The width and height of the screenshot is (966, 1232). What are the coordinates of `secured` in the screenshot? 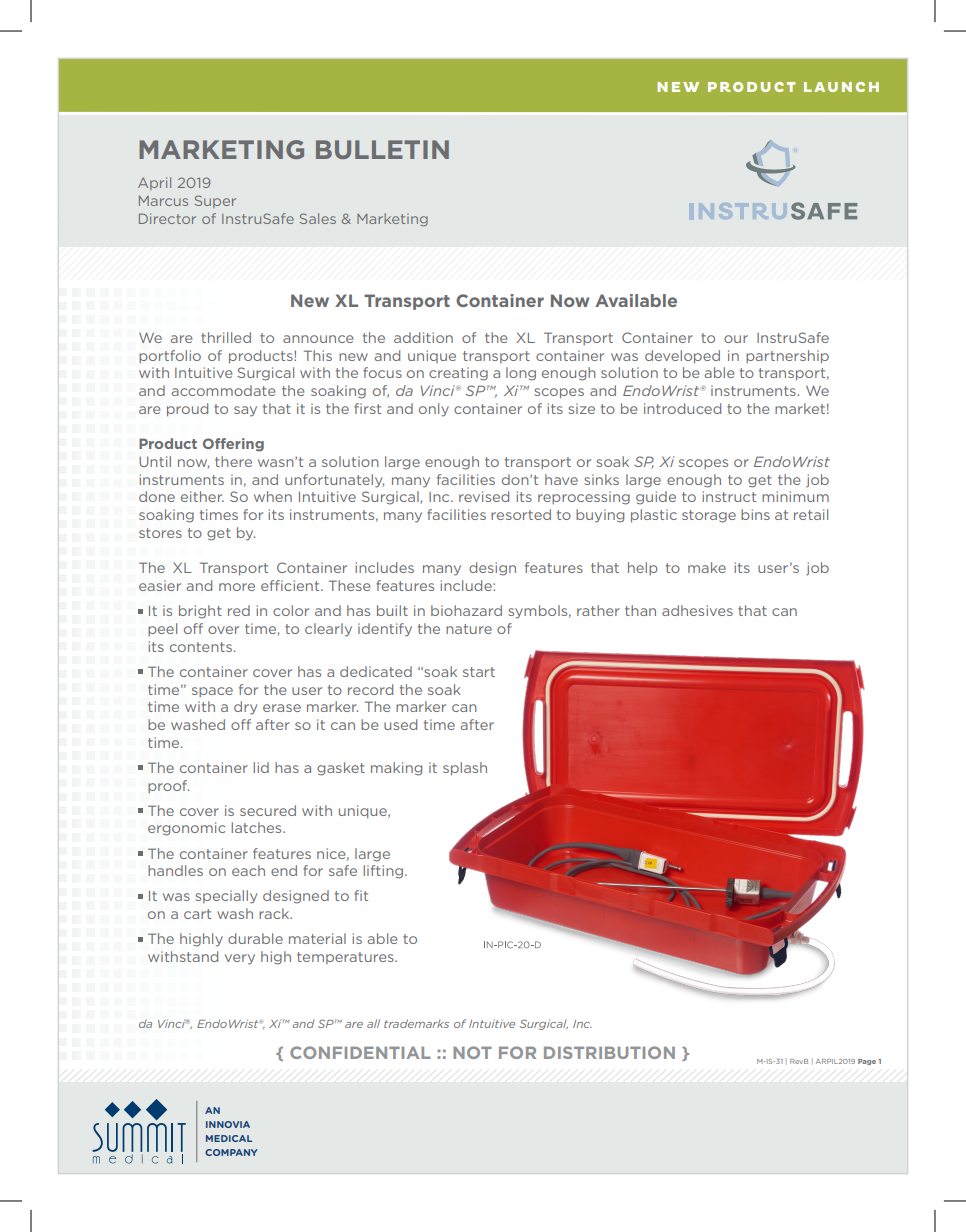 It's located at (268, 810).
